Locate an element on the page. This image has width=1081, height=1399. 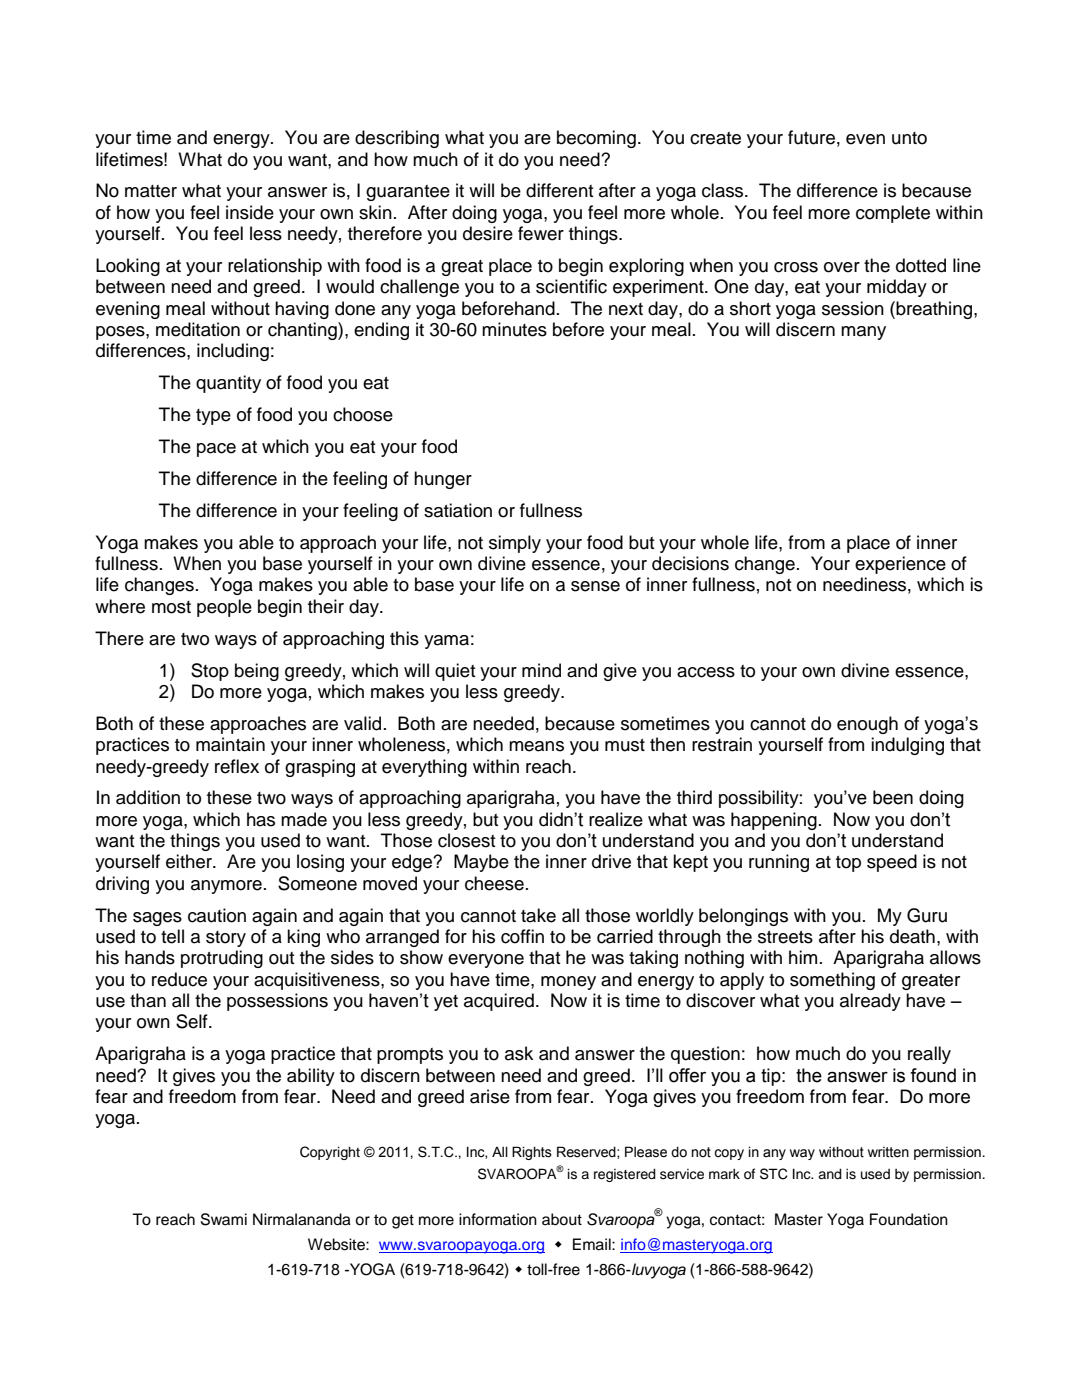
means is located at coordinates (536, 746).
